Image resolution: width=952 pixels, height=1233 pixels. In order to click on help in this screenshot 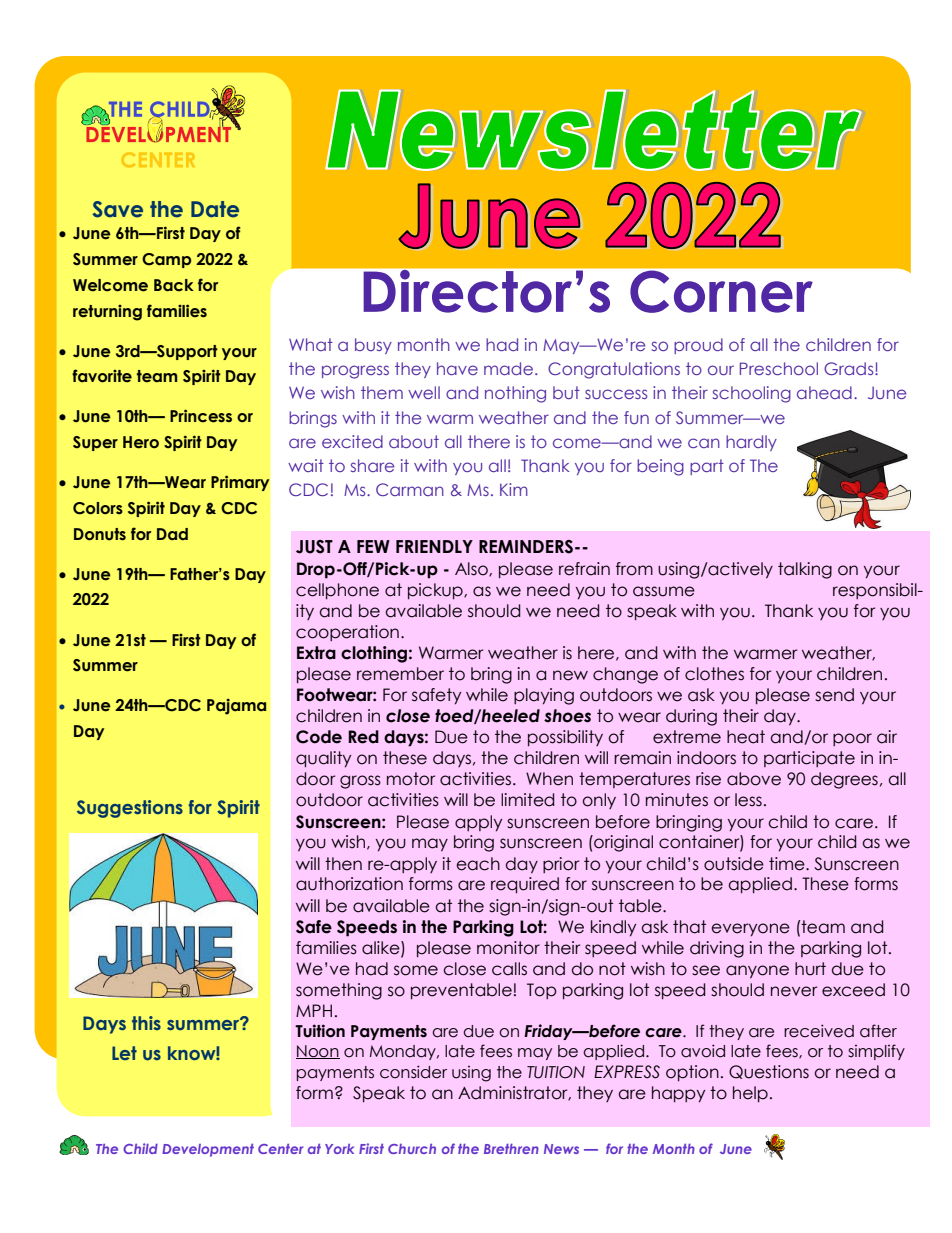, I will do `click(750, 1094)`.
